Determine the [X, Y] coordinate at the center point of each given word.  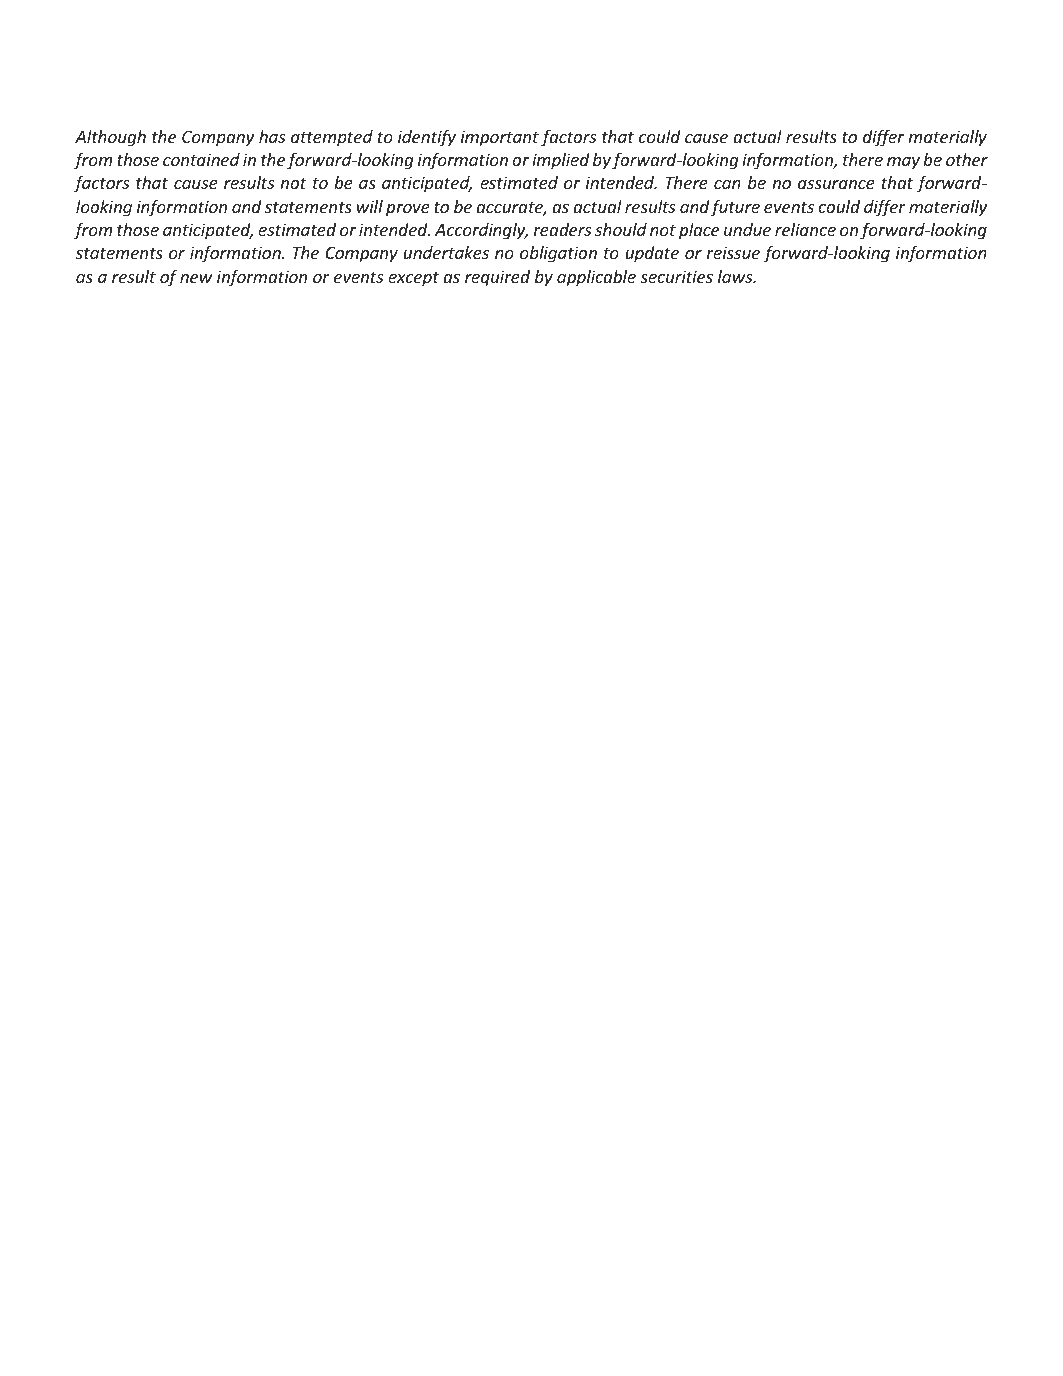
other [967, 159]
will [370, 206]
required [497, 278]
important [500, 138]
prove [408, 210]
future [735, 208]
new [196, 278]
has [272, 136]
